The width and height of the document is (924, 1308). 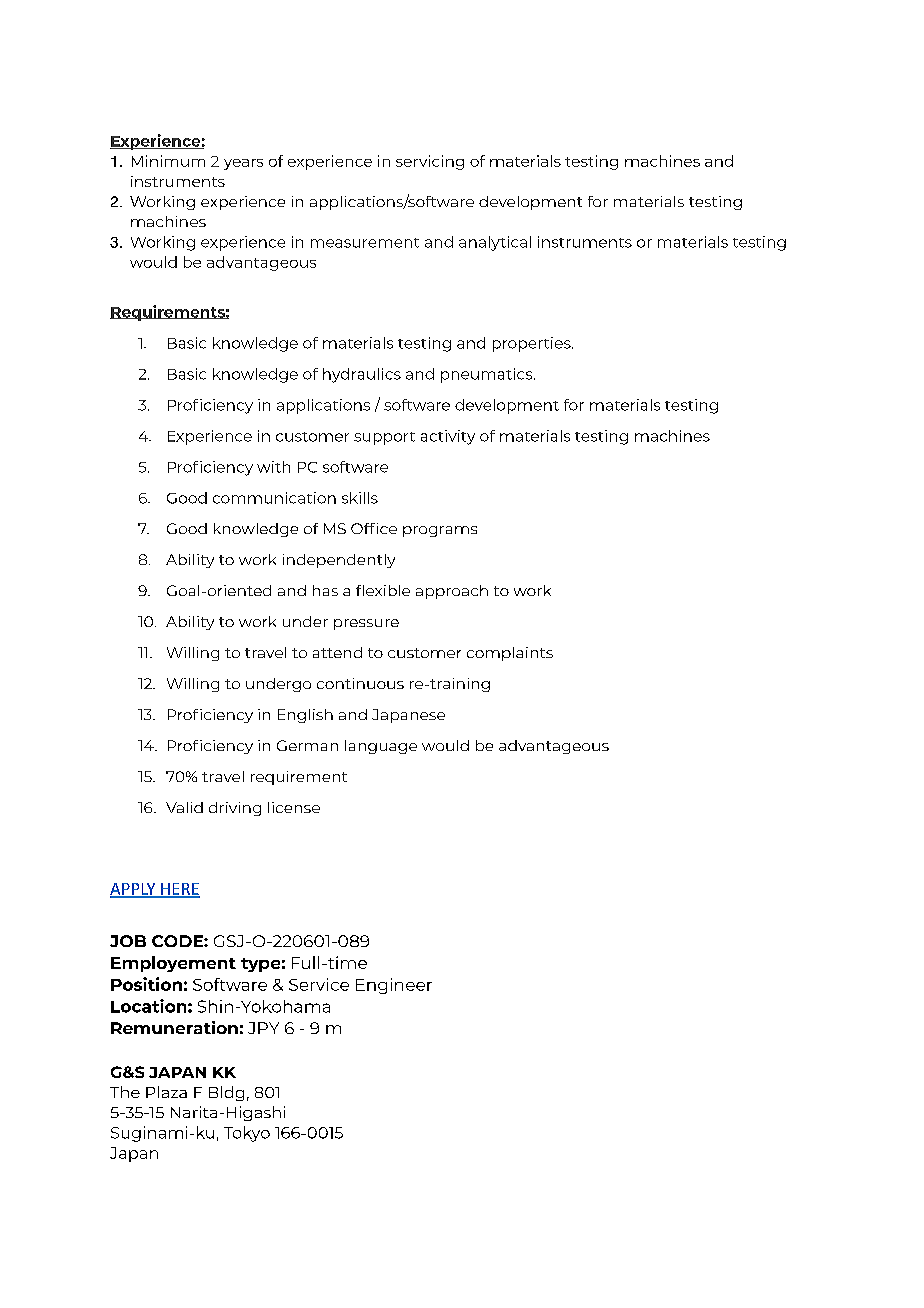 What do you see at coordinates (495, 243) in the document?
I see `analytical` at bounding box center [495, 243].
